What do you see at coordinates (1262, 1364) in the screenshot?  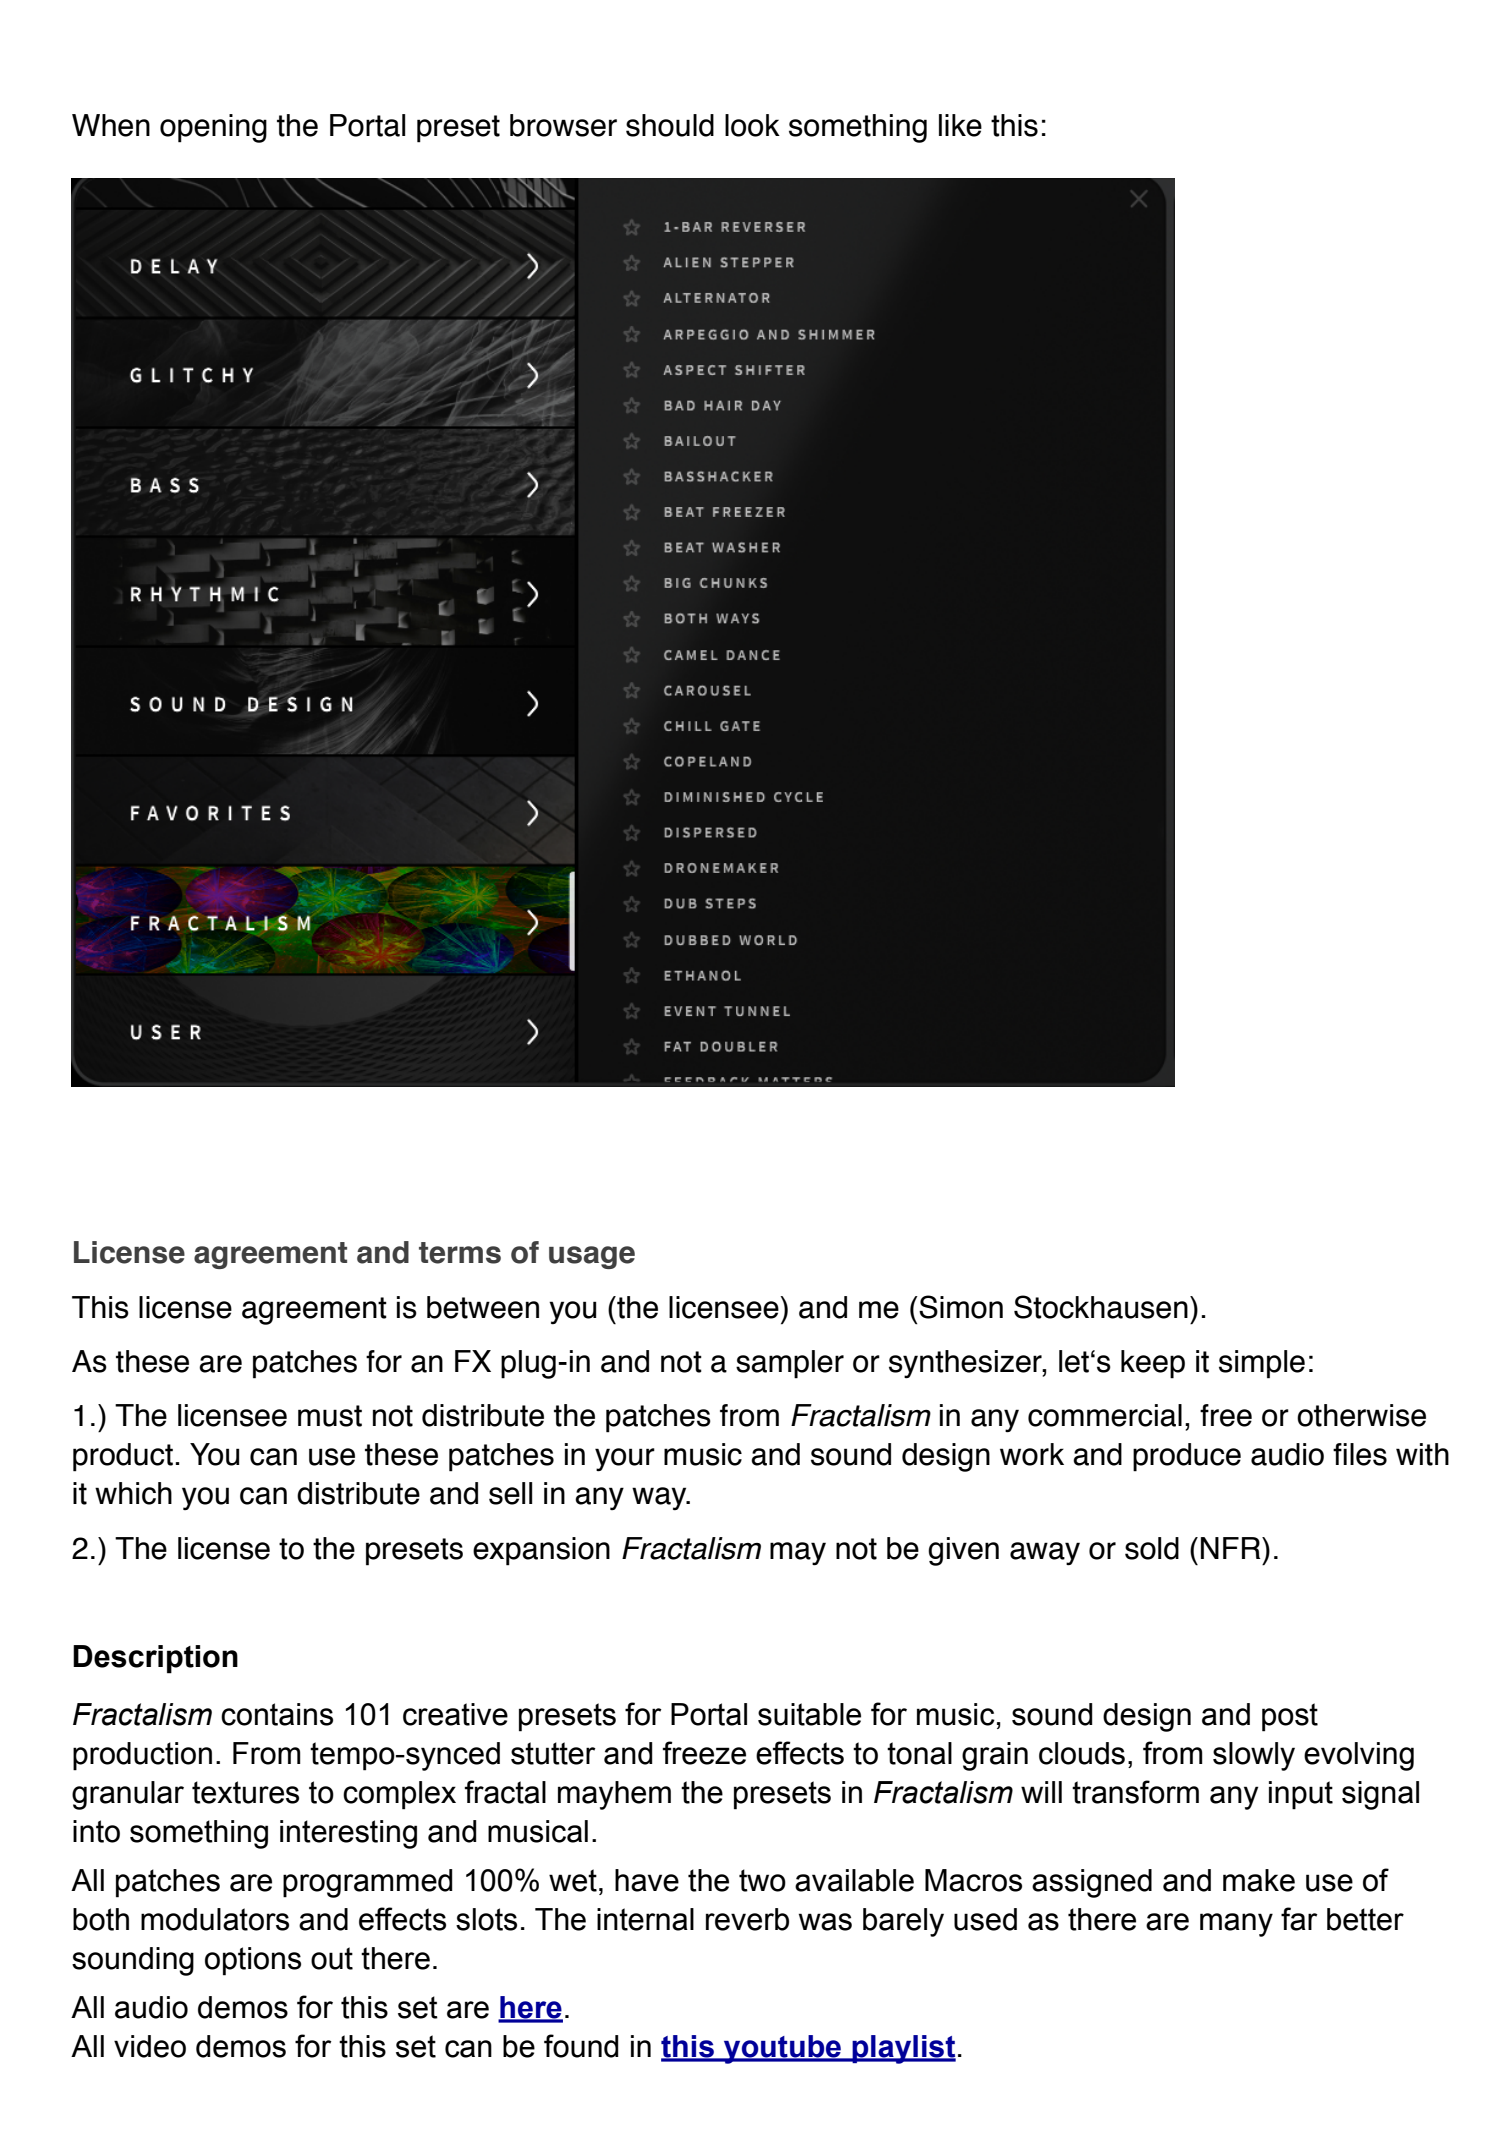 I see `simple` at bounding box center [1262, 1364].
